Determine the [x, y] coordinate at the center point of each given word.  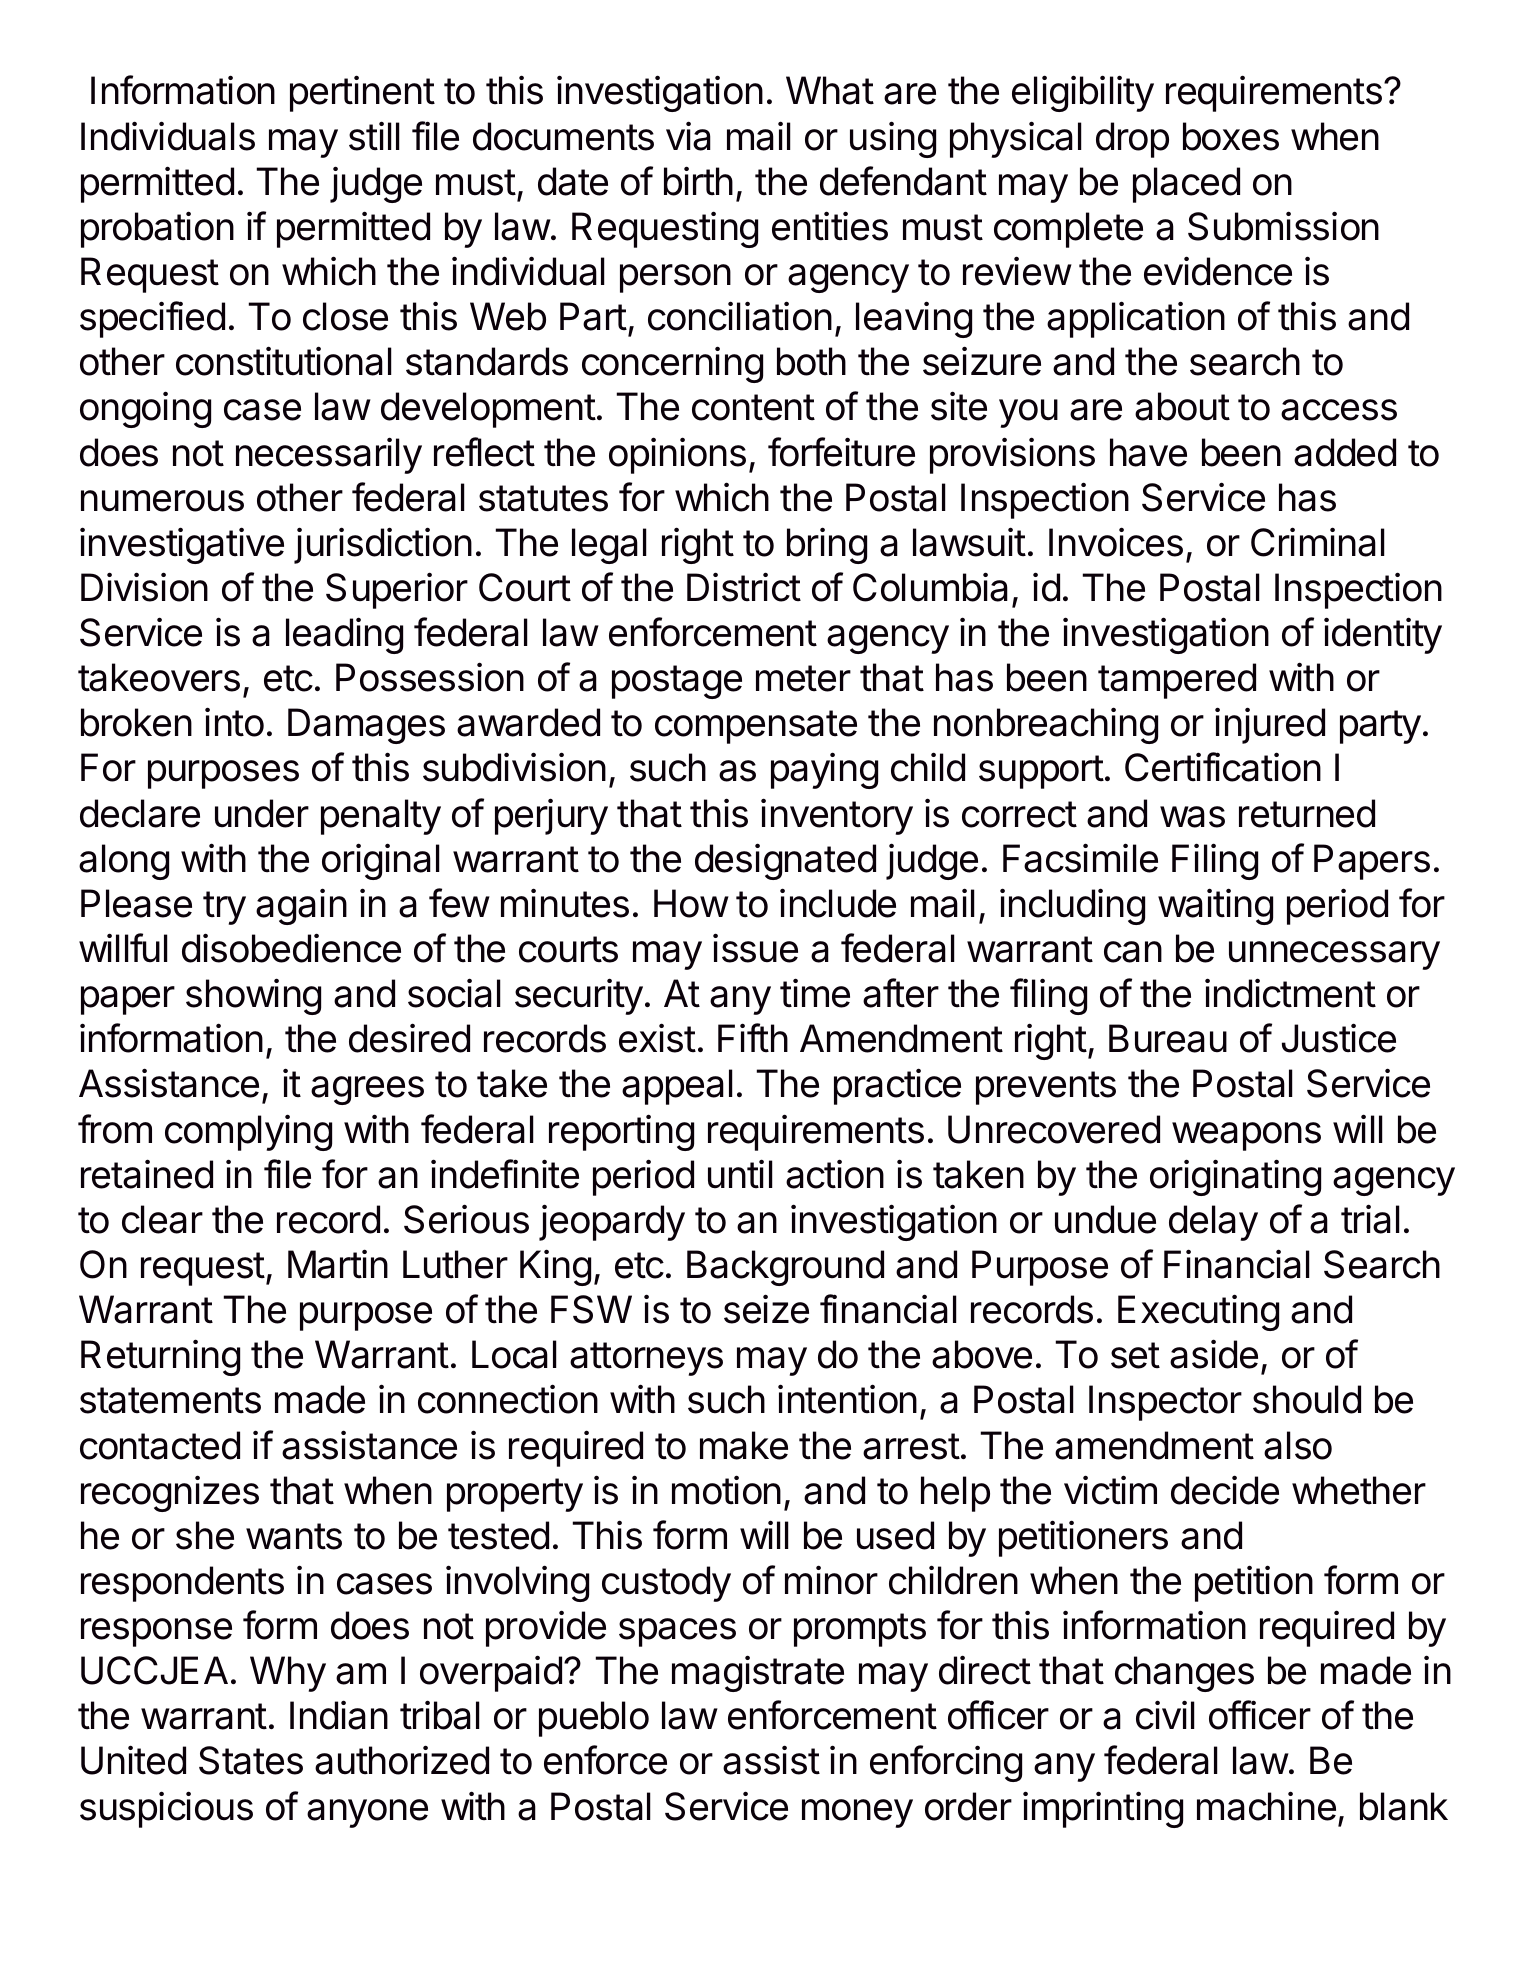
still [374, 136]
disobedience [291, 948]
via [688, 136]
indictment [1290, 993]
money [857, 1813]
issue [755, 948]
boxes [1231, 136]
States [251, 1760]
